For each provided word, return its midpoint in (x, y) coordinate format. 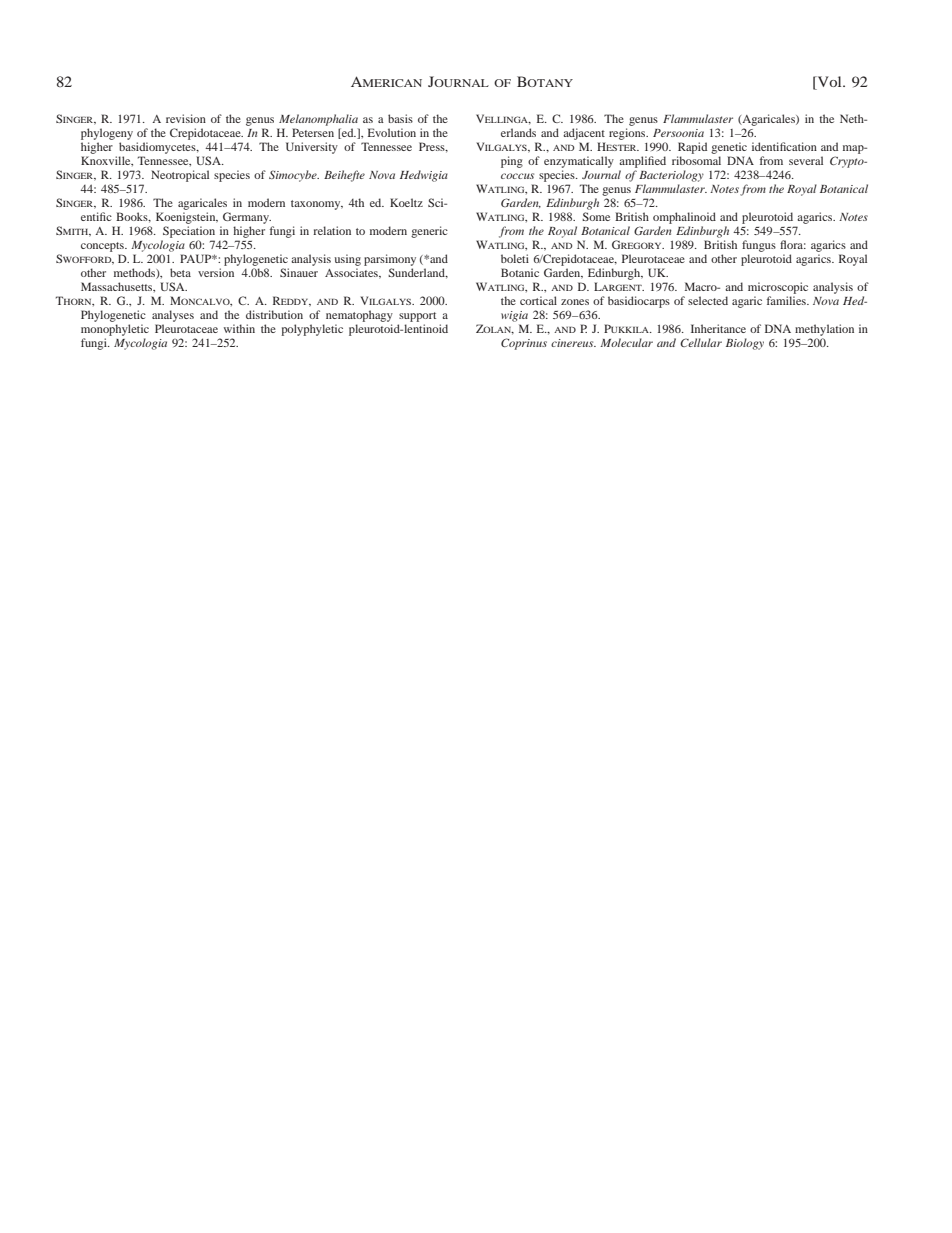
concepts (103, 247)
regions (628, 134)
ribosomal (696, 160)
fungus (759, 246)
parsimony (390, 260)
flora (793, 244)
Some (596, 216)
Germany (247, 218)
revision (186, 118)
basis (400, 118)
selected (708, 300)
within (239, 328)
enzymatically (579, 162)
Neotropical (180, 176)
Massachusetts (118, 287)
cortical (538, 300)
